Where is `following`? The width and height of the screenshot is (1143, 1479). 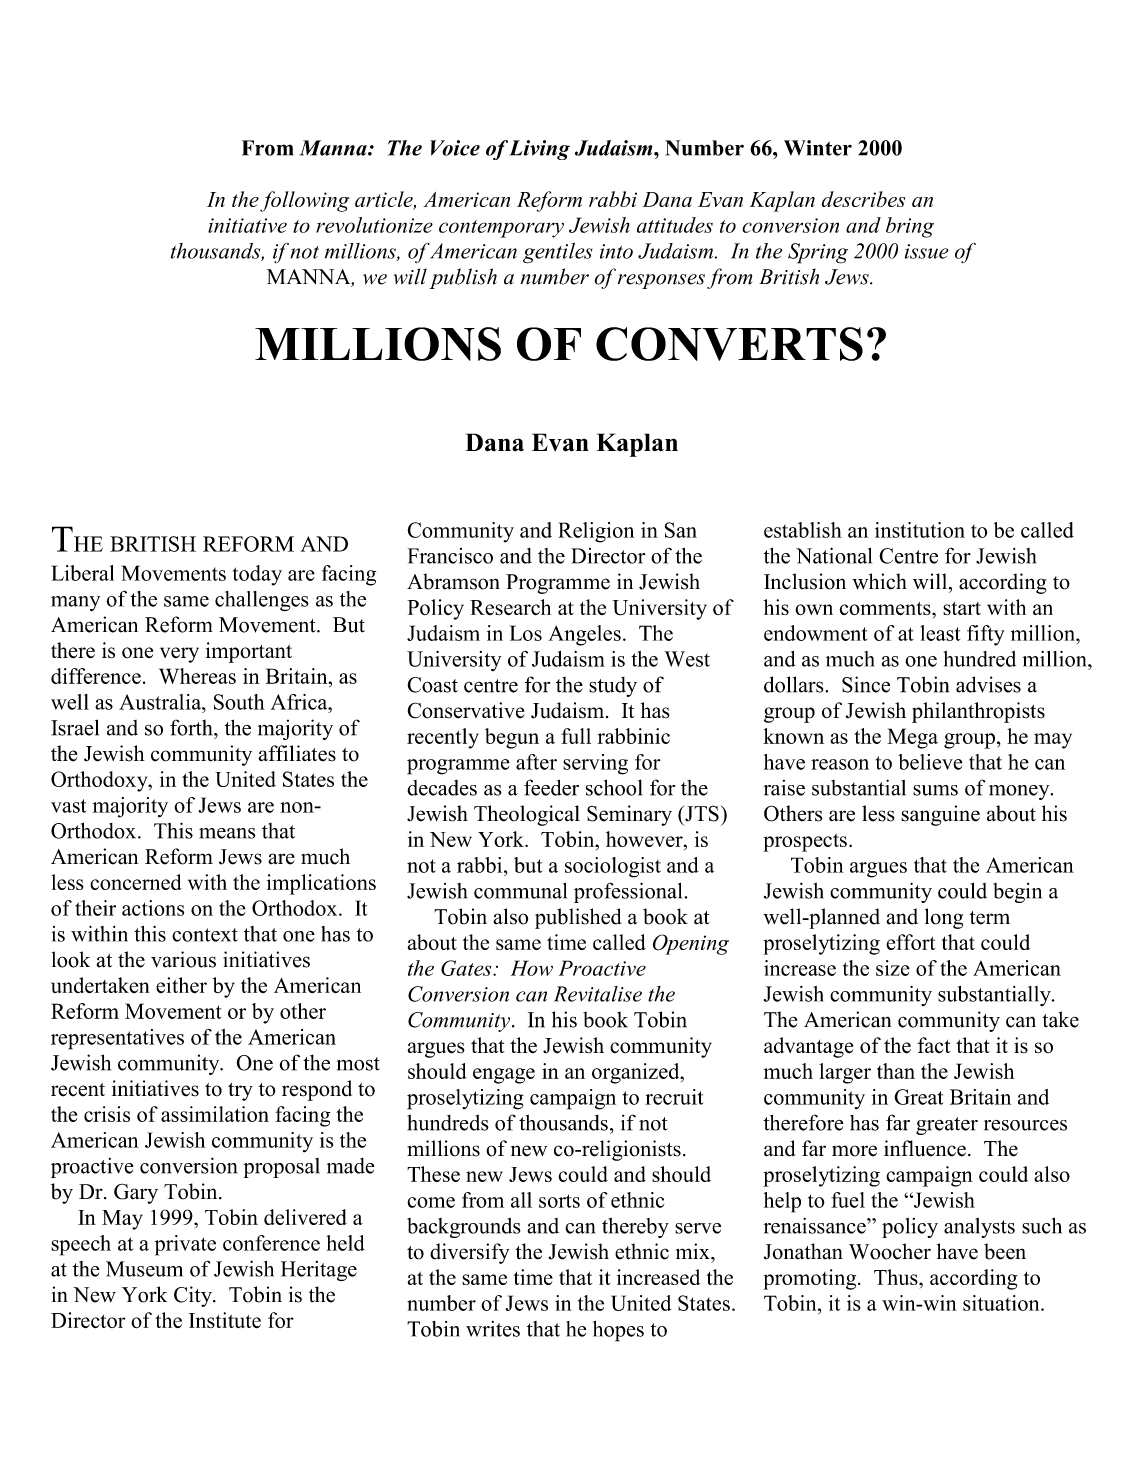
following is located at coordinates (304, 201).
